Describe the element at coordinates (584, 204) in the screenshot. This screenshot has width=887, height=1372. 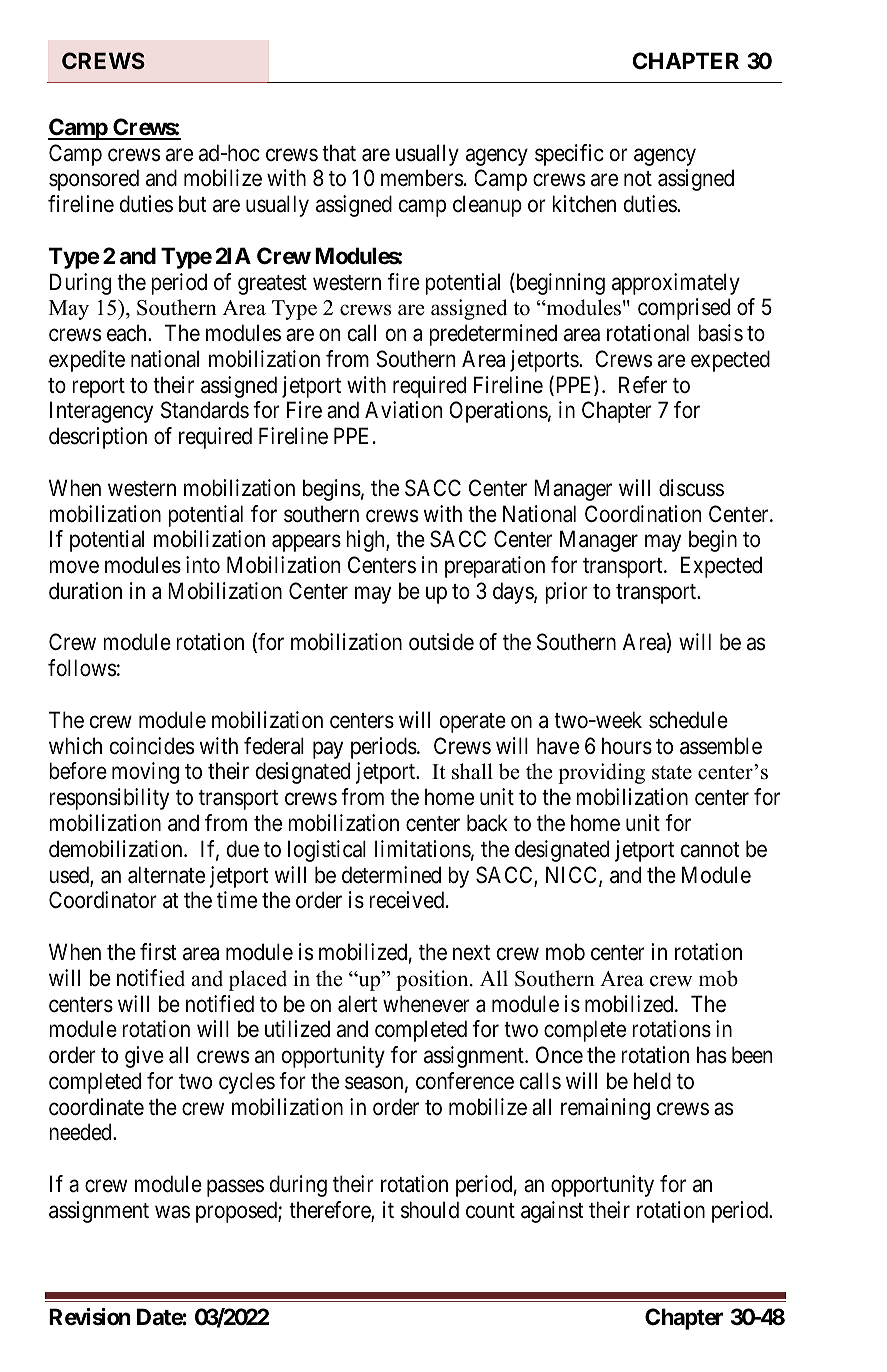
I see `kitchen` at that location.
